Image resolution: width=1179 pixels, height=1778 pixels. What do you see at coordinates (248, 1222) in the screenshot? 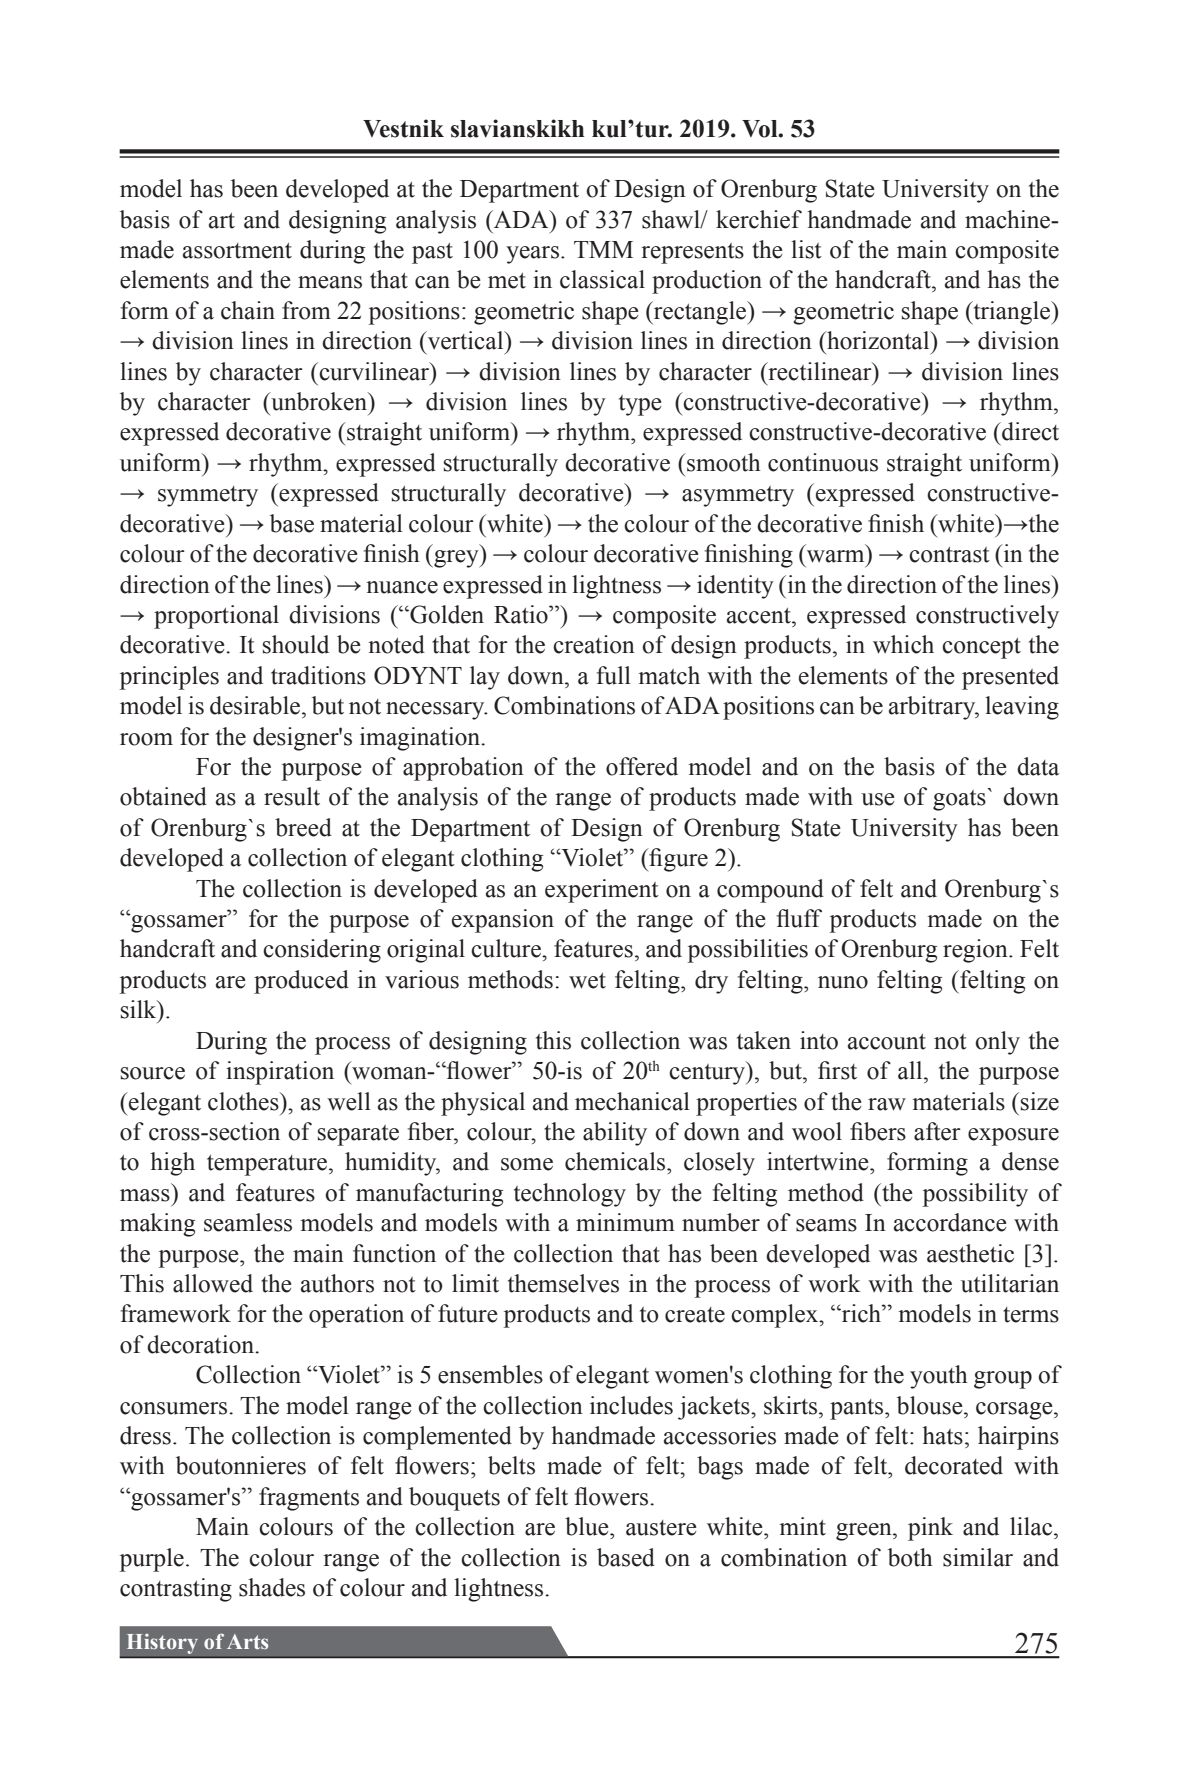
I see `seamless` at bounding box center [248, 1222].
